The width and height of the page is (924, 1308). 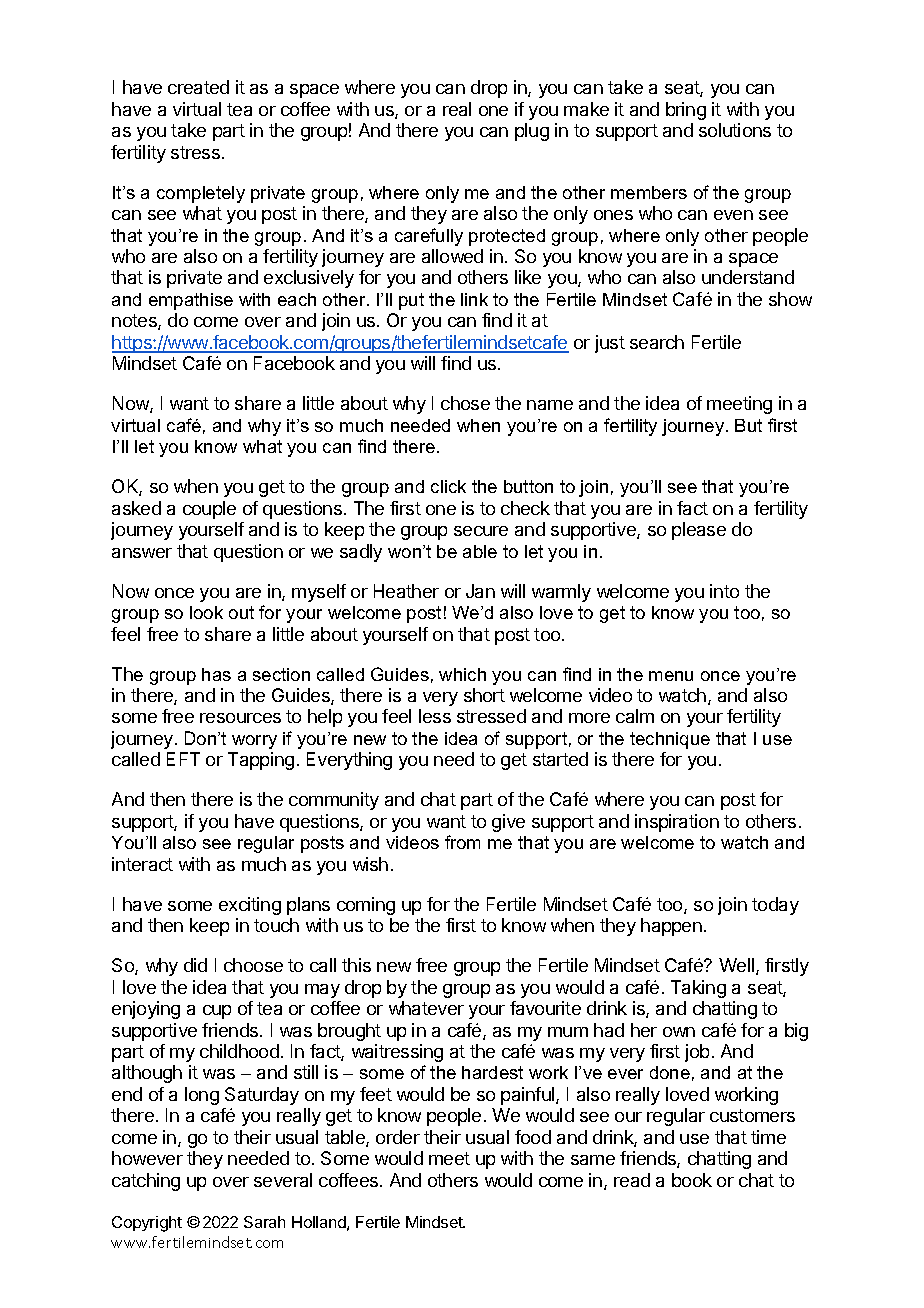 I want to click on link, so click(x=474, y=299).
